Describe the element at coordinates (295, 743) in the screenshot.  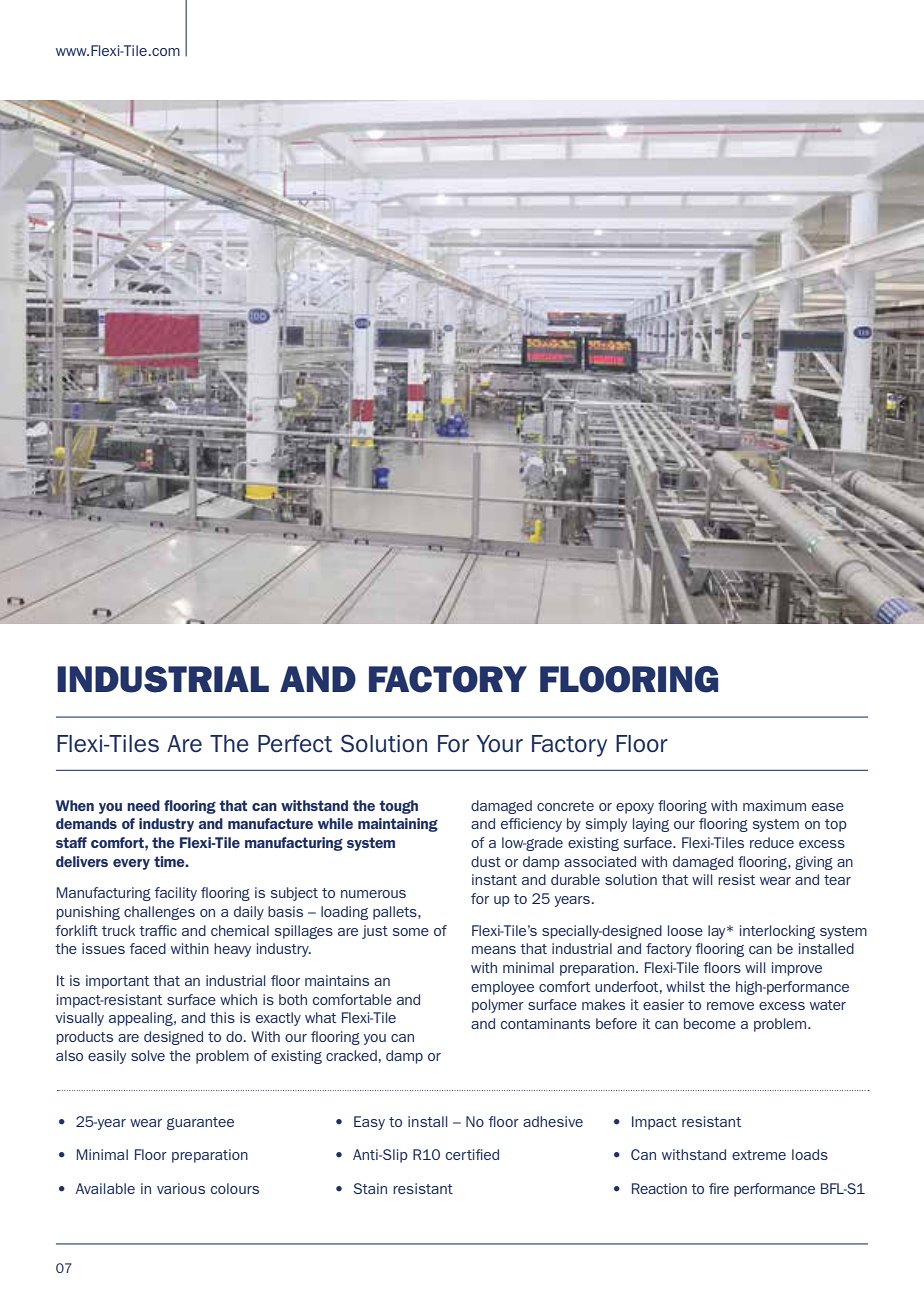
I see `Perfect` at that location.
